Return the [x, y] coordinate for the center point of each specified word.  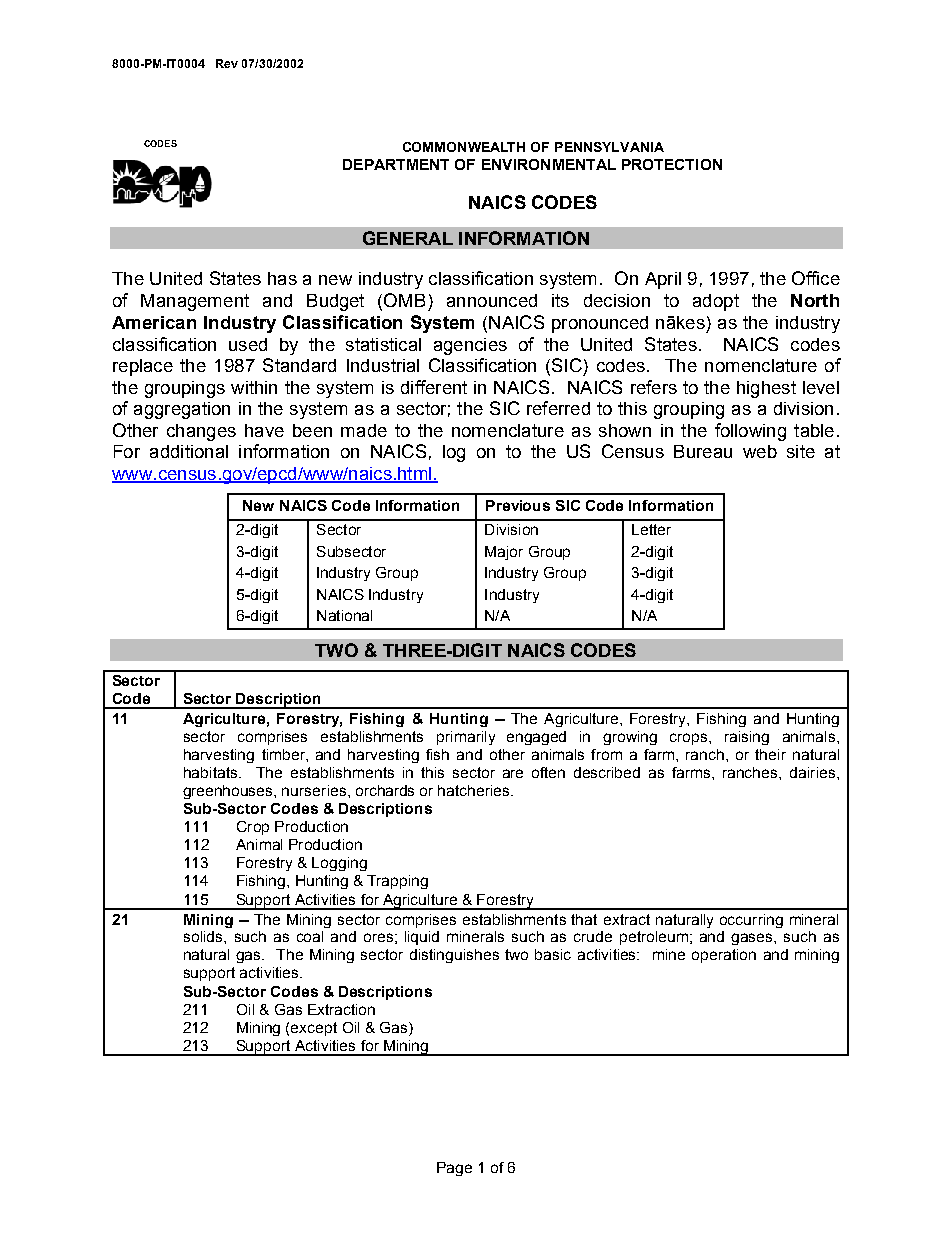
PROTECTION [672, 164]
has [282, 278]
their [770, 754]
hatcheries [475, 790]
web [760, 451]
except [314, 1029]
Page [454, 1169]
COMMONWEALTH [464, 147]
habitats [212, 772]
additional [189, 451]
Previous [518, 505]
